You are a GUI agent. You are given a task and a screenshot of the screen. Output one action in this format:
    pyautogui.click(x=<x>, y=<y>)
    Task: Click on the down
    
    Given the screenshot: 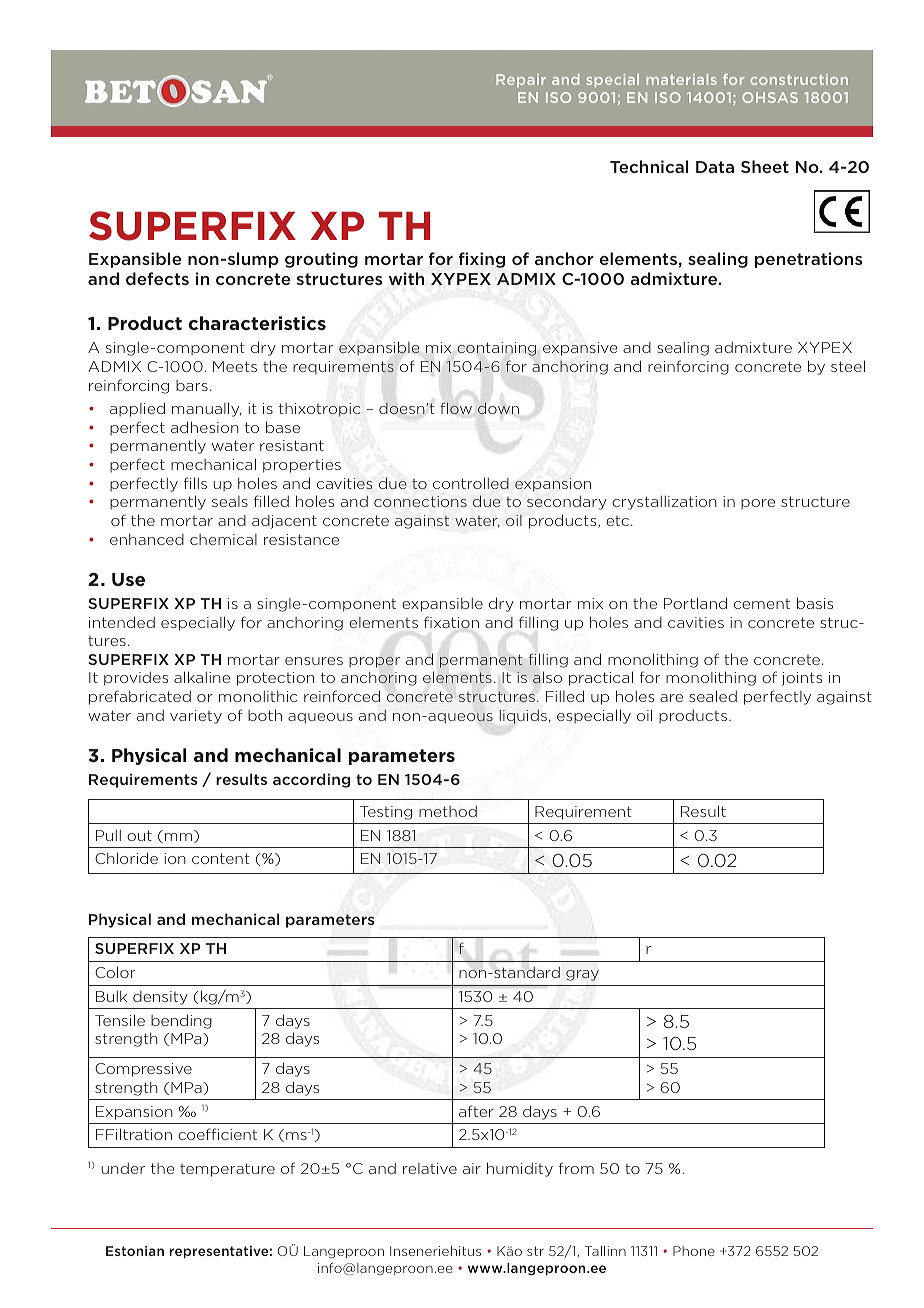 What is the action you would take?
    pyautogui.click(x=498, y=408)
